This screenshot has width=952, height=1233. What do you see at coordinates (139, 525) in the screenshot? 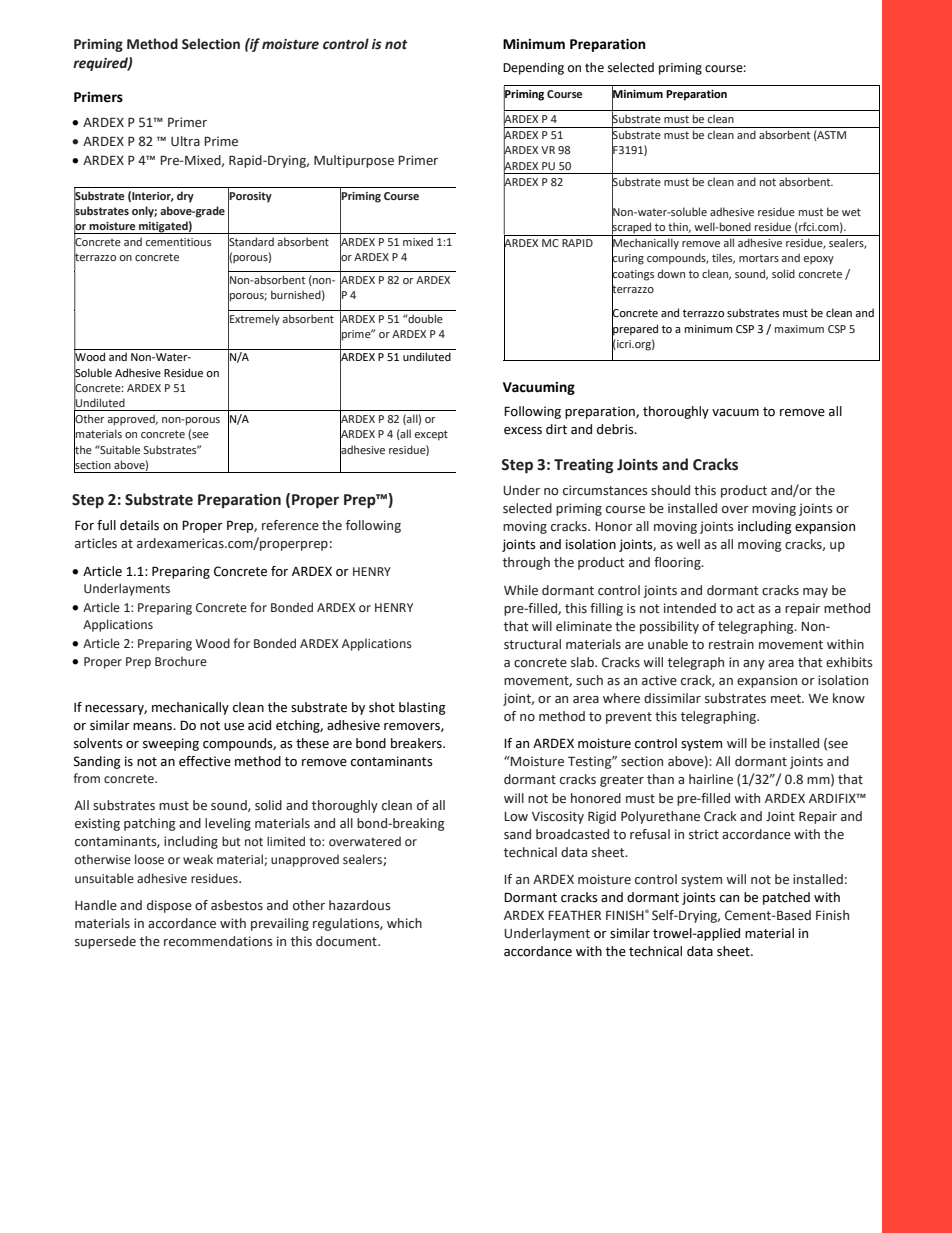
I see `details` at bounding box center [139, 525].
